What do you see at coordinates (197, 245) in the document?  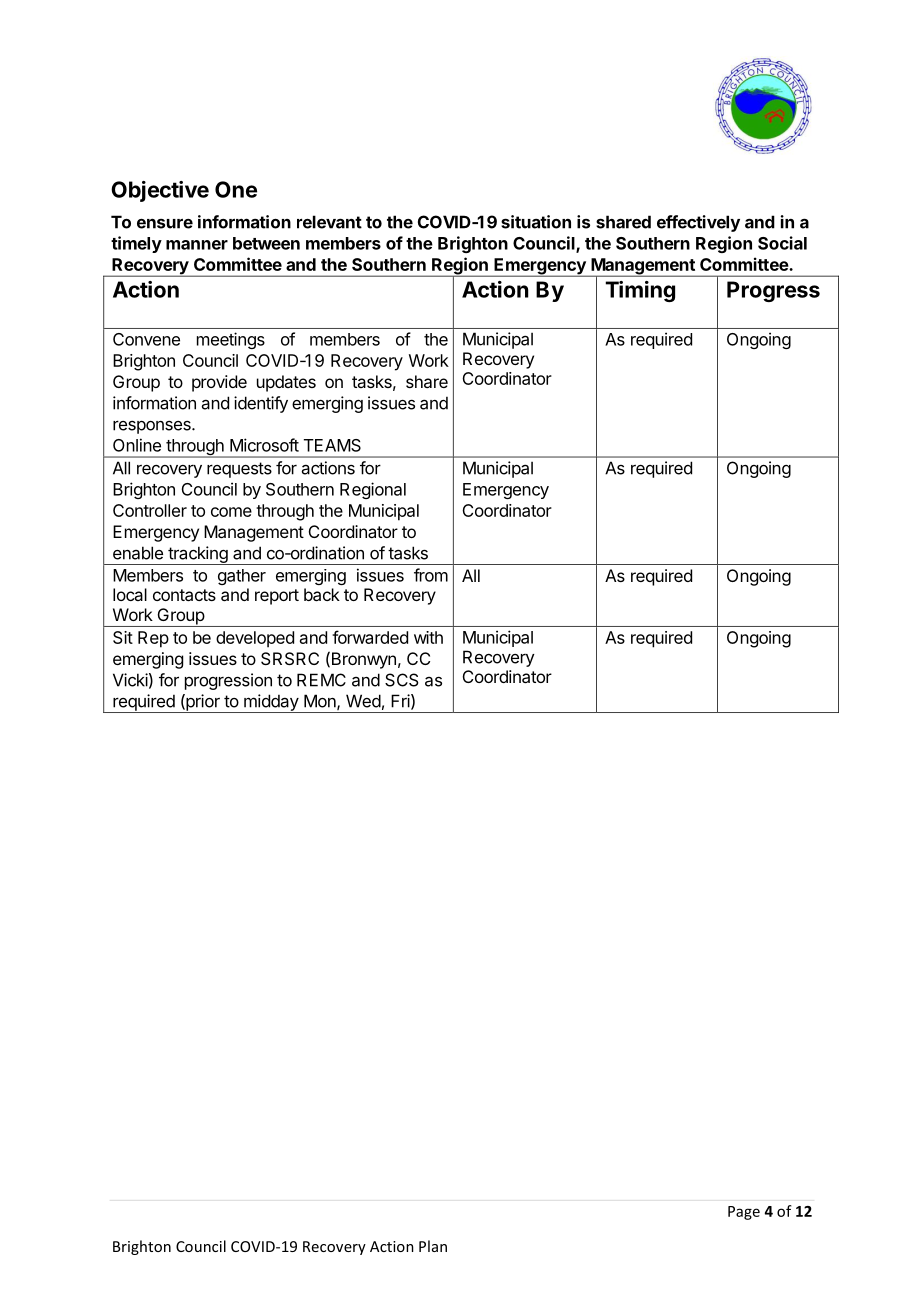 I see `manner` at bounding box center [197, 245].
